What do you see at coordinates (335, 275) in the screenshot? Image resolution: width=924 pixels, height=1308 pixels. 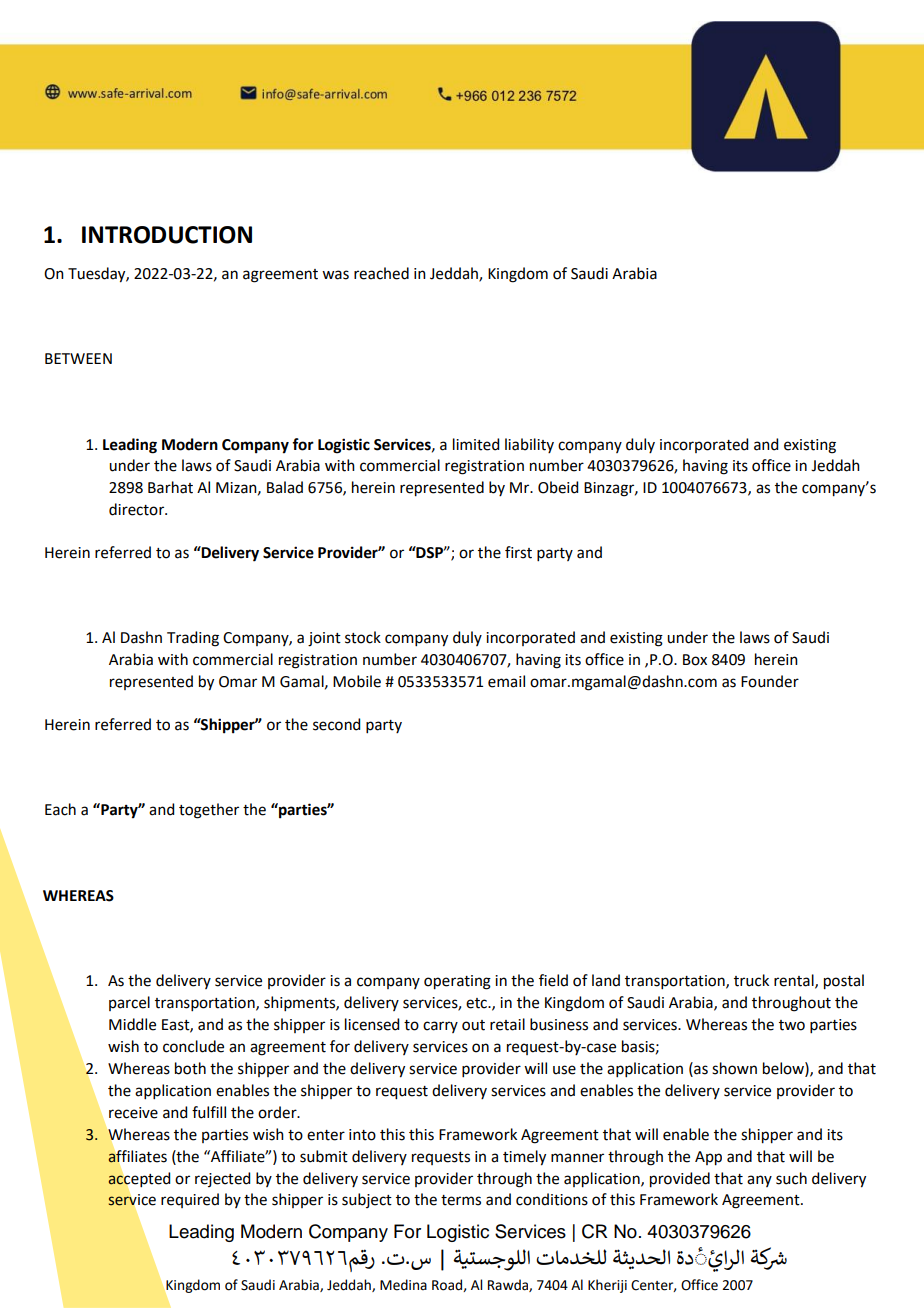 I see `was` at bounding box center [335, 275].
